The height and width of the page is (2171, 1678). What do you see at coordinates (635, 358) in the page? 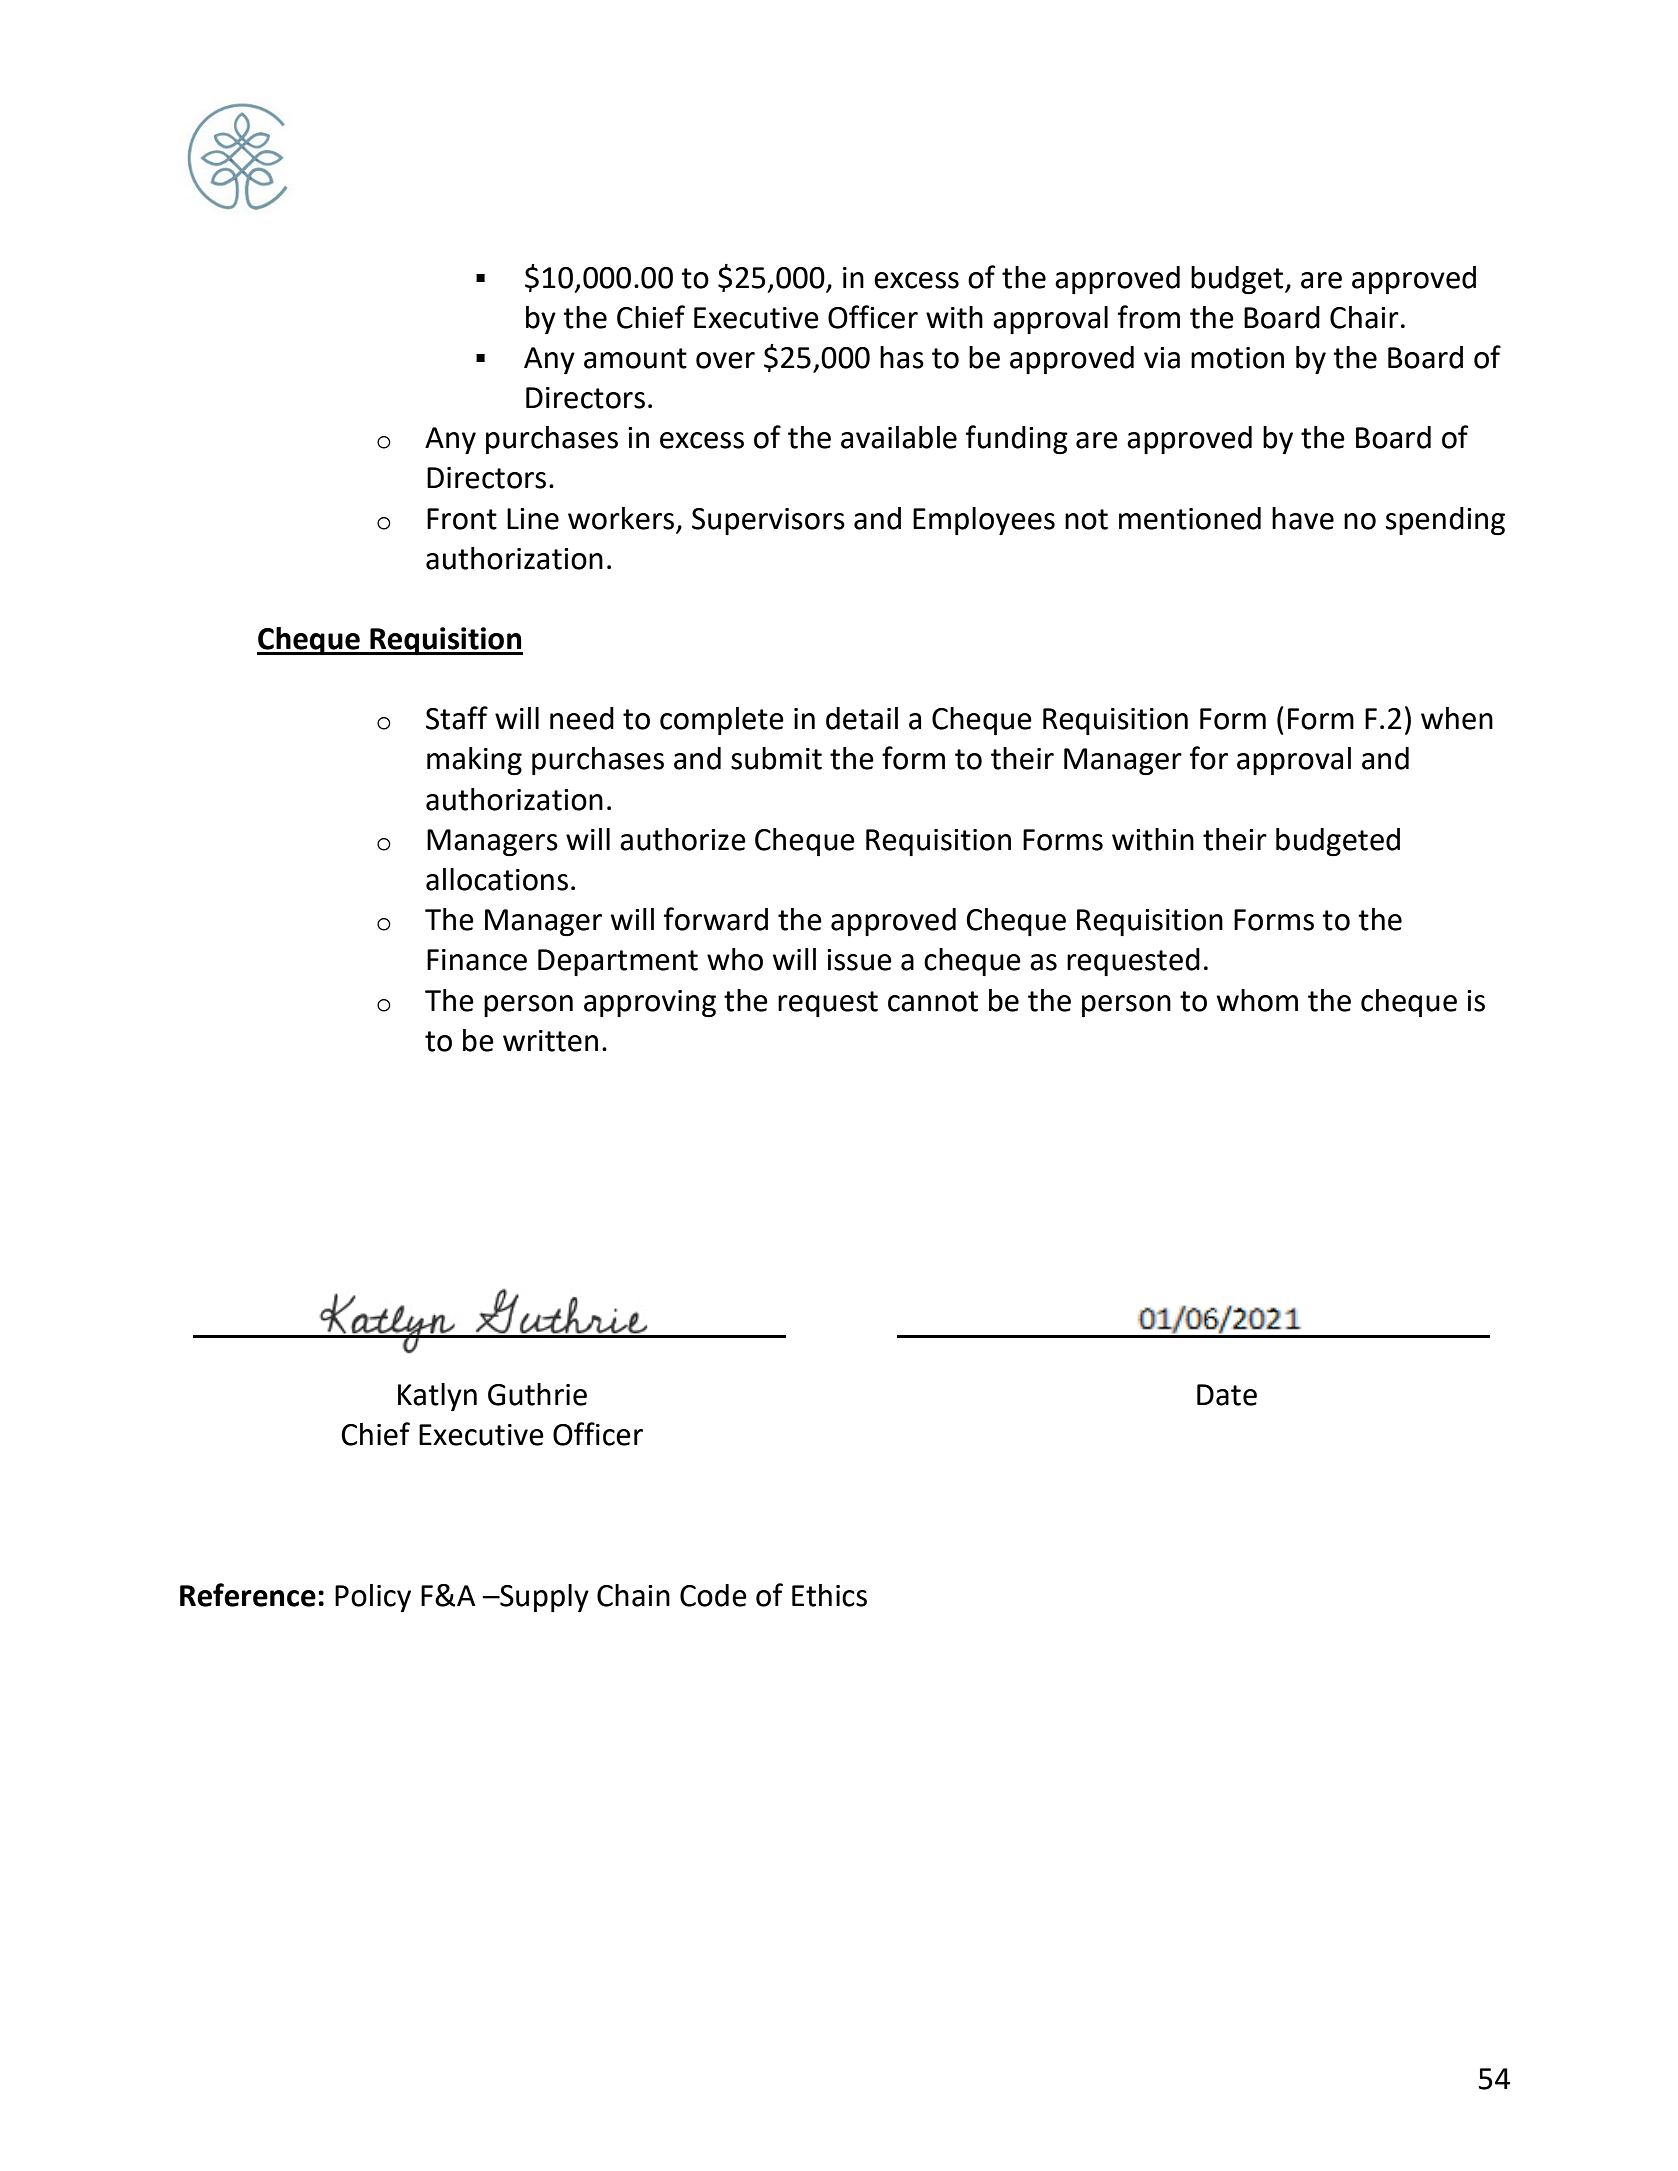
I see `amount` at bounding box center [635, 358].
